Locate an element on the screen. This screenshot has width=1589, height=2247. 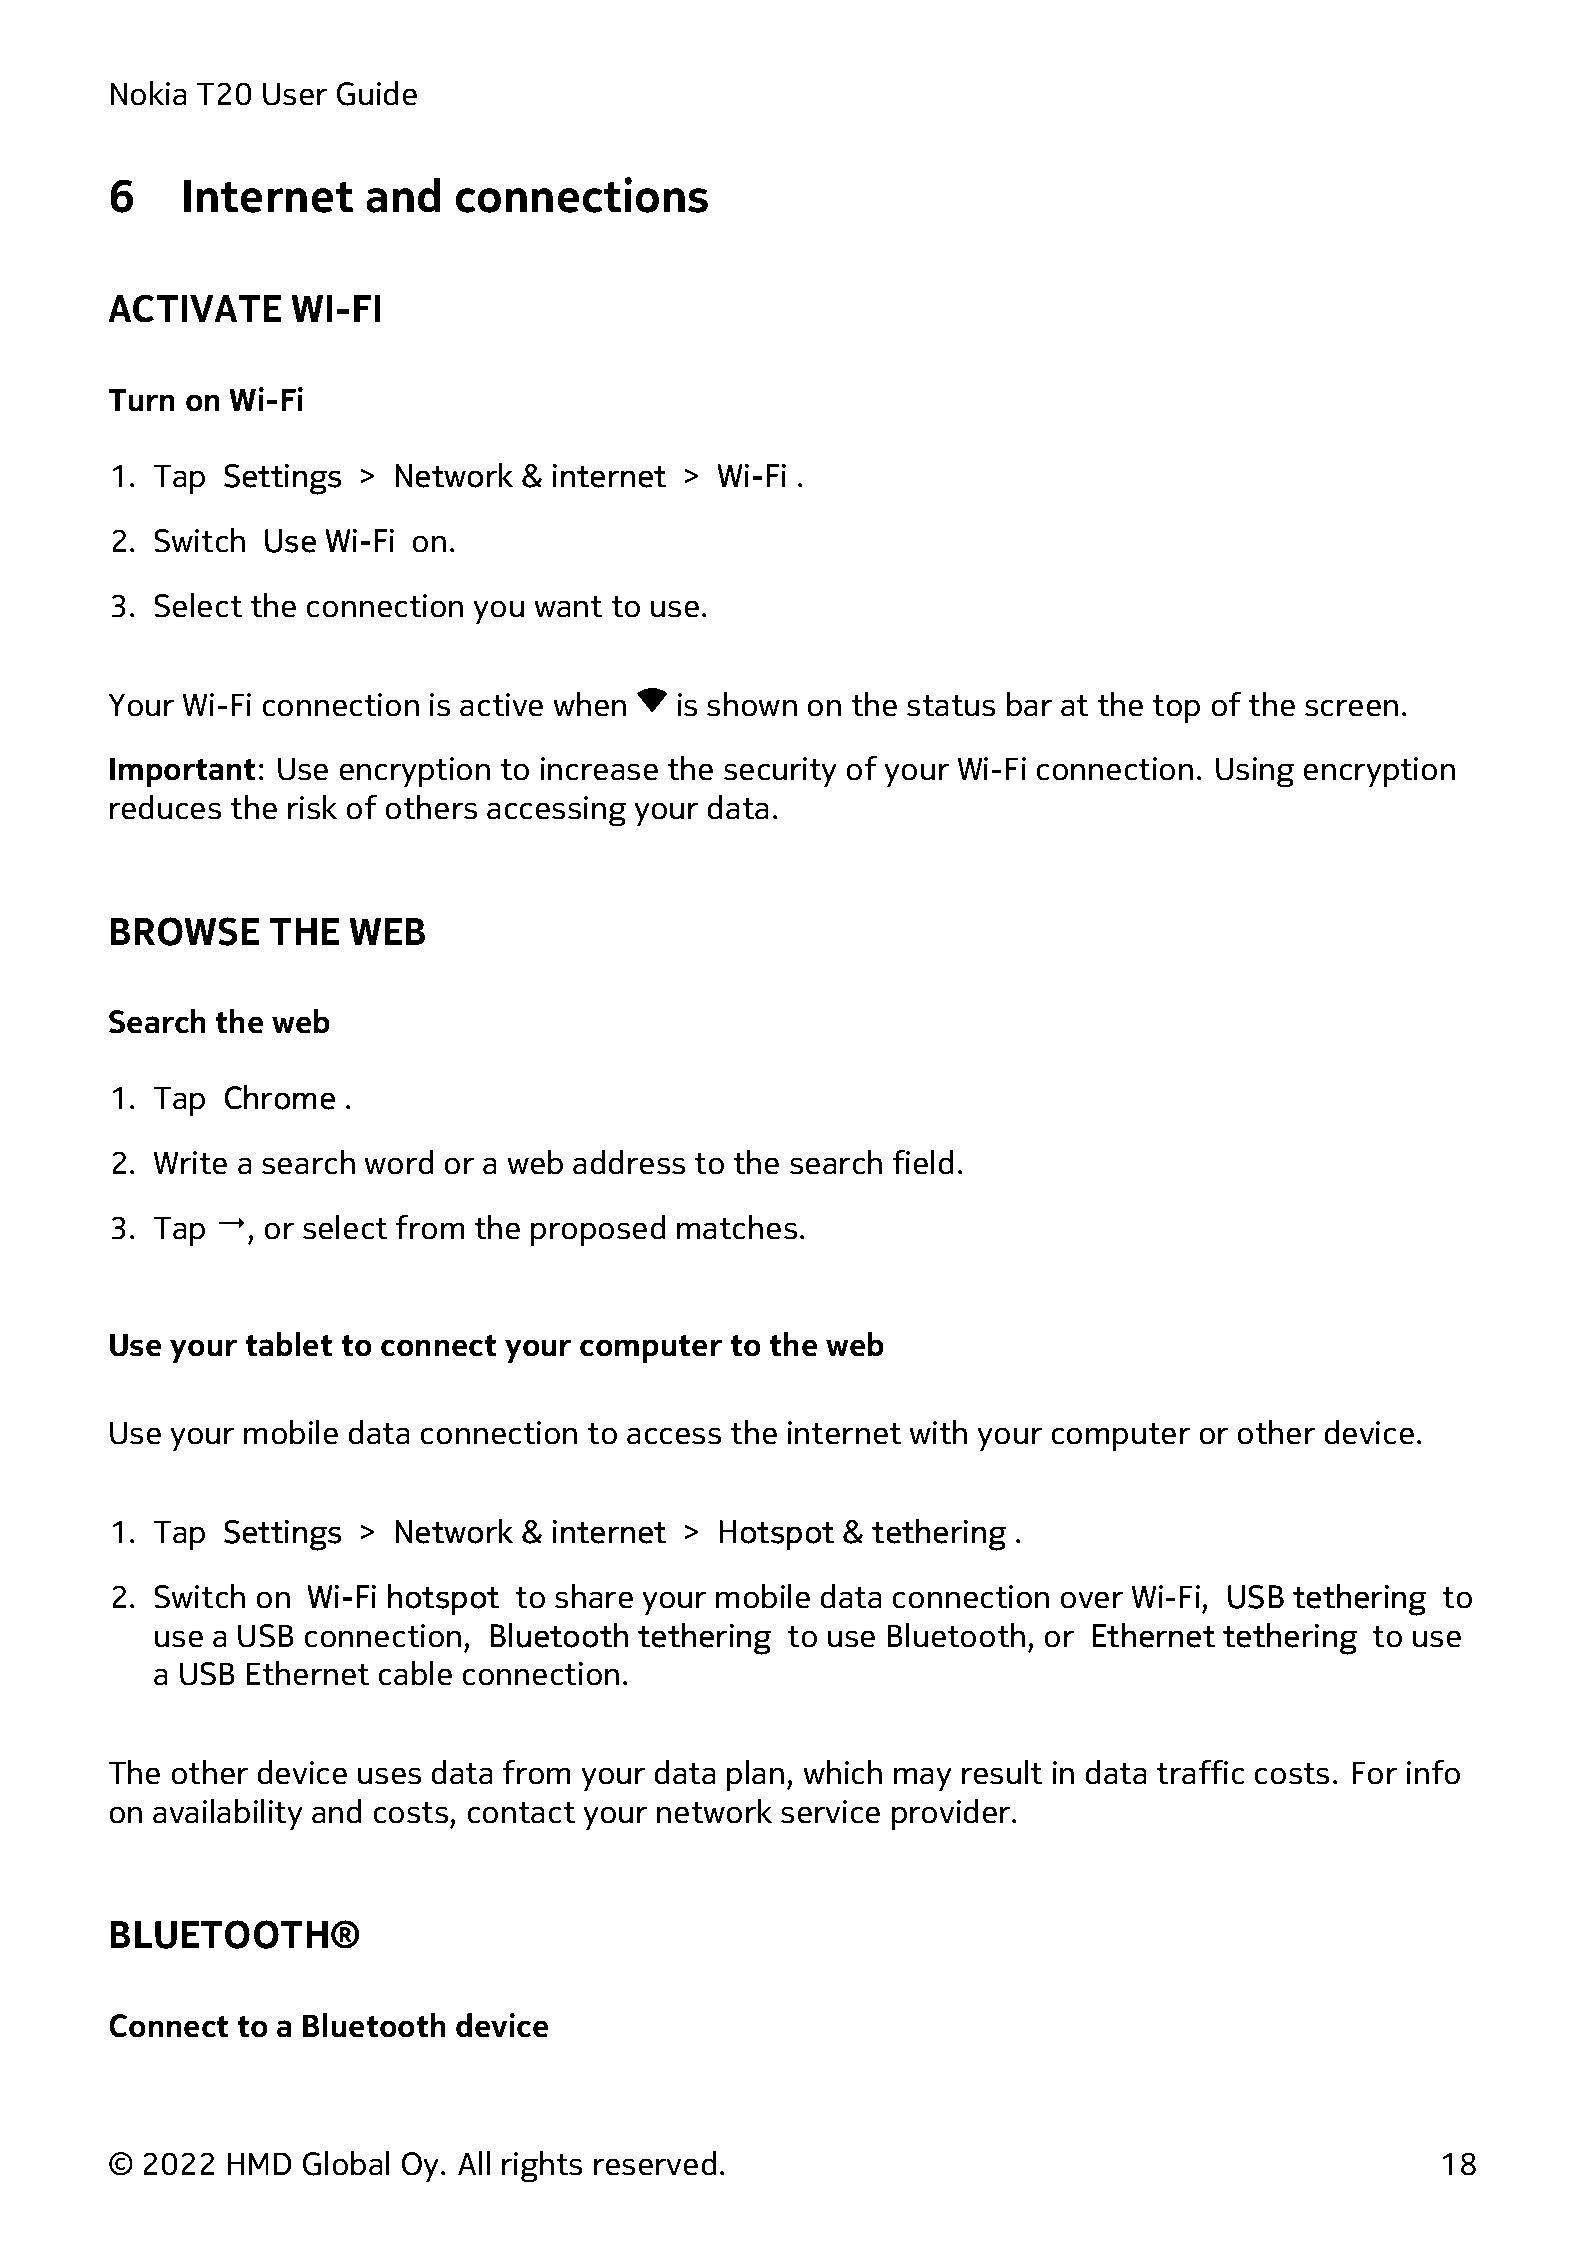
Chrome is located at coordinates (280, 1097).
